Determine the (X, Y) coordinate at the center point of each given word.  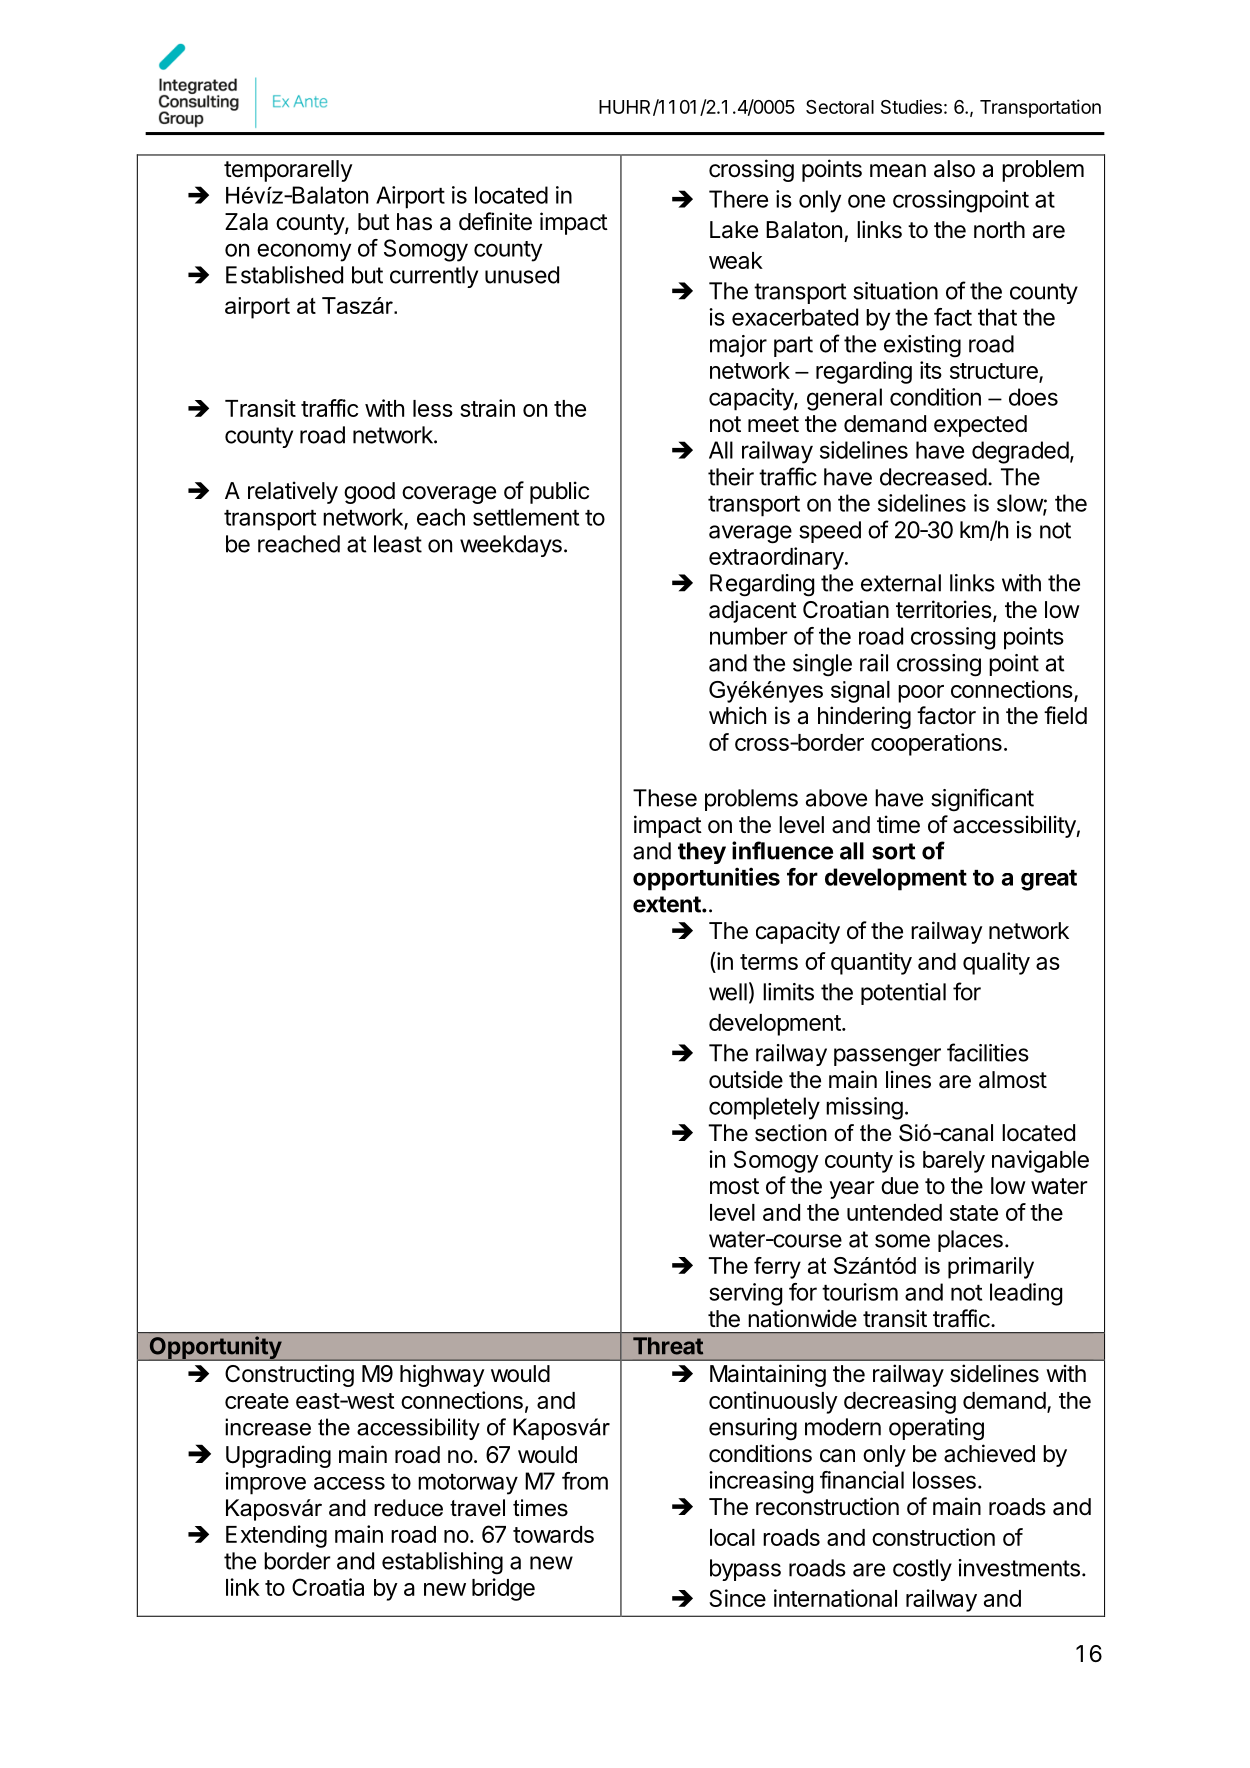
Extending (276, 1536)
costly (922, 1570)
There (738, 199)
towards (553, 1534)
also (954, 169)
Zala (246, 222)
